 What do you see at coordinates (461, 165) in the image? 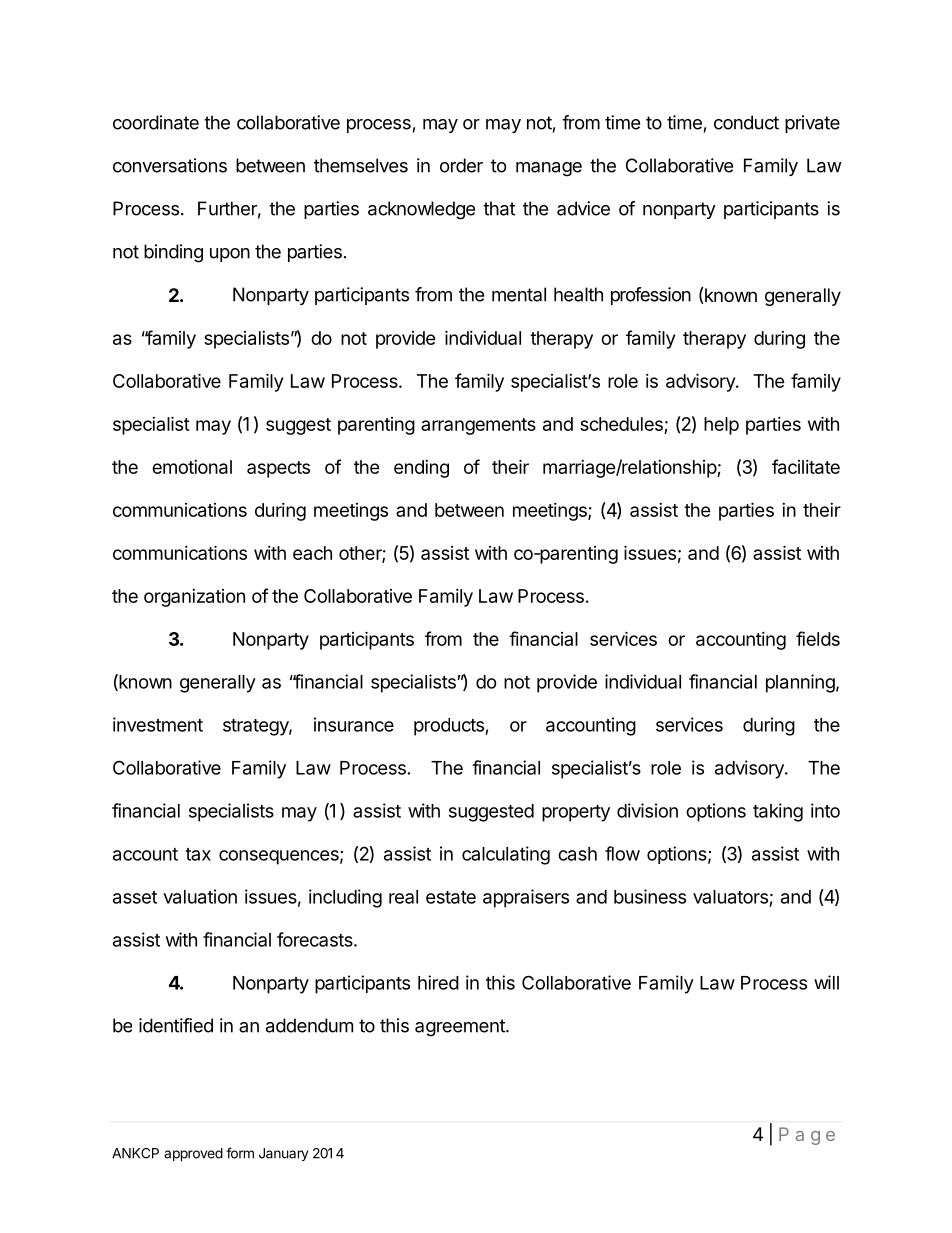
I see `order` at bounding box center [461, 165].
